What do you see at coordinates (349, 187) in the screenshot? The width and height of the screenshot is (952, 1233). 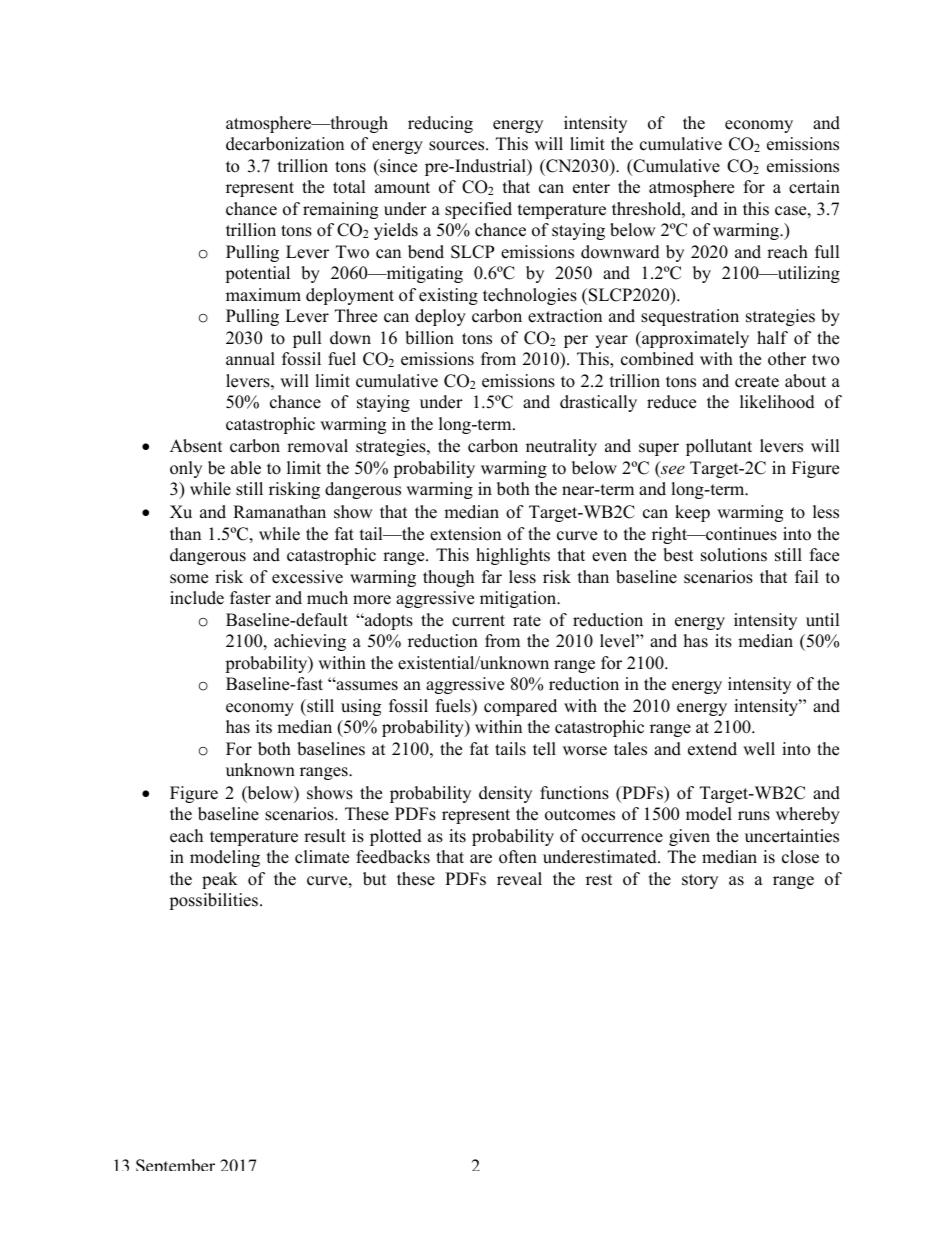 I see `total` at bounding box center [349, 187].
